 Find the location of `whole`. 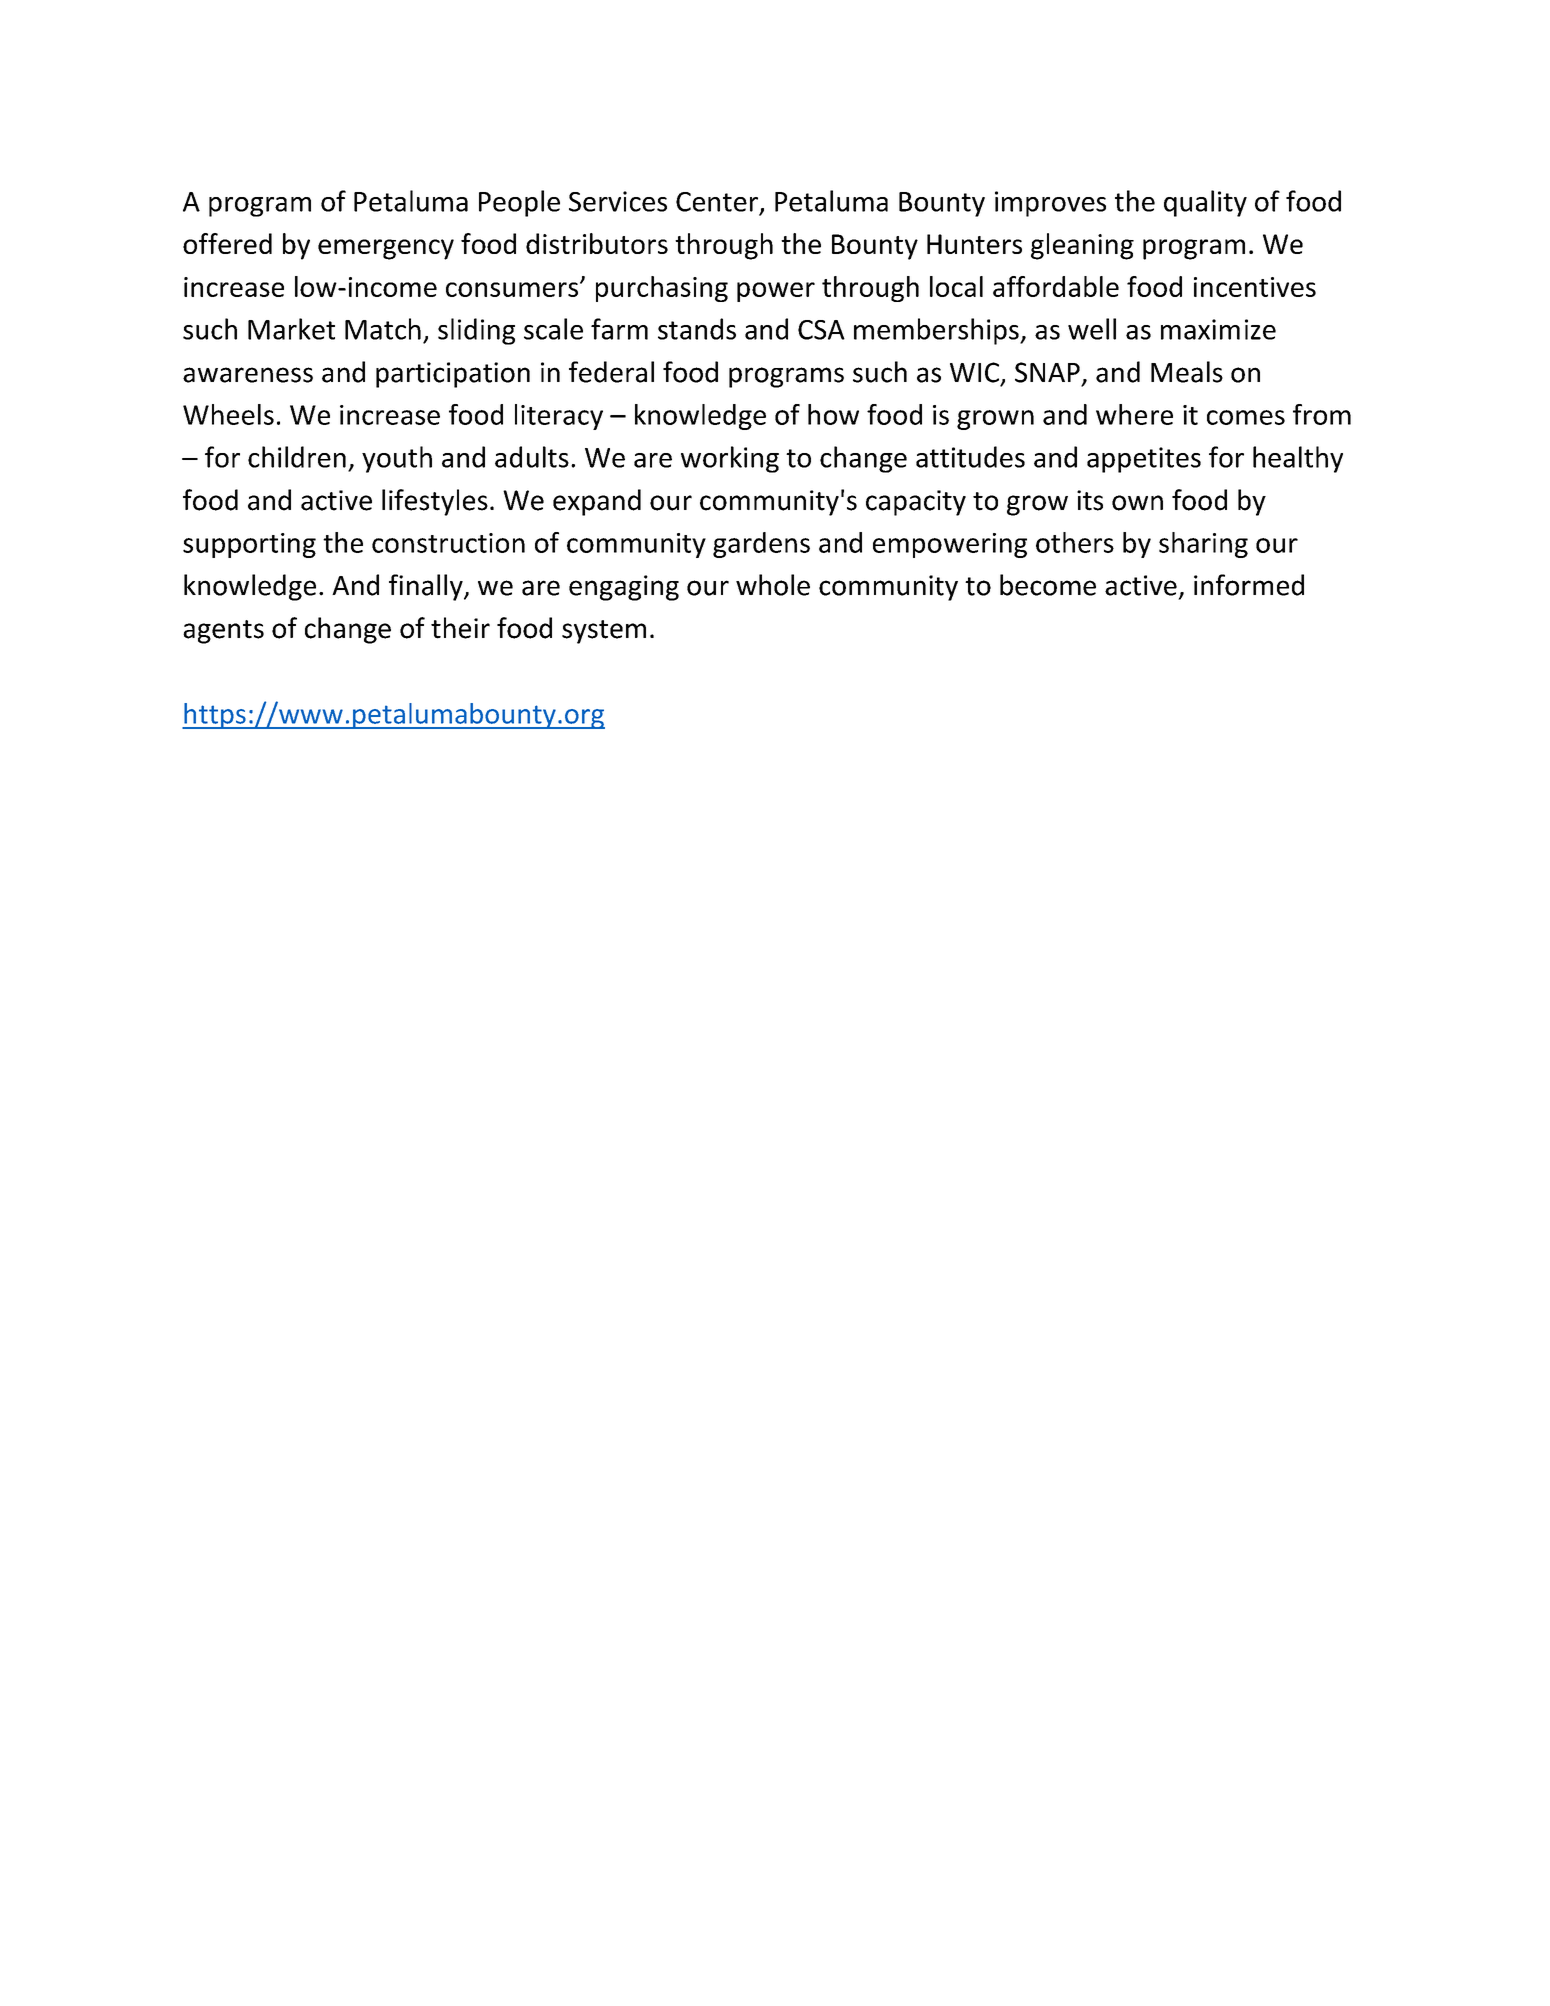

whole is located at coordinates (773, 585).
